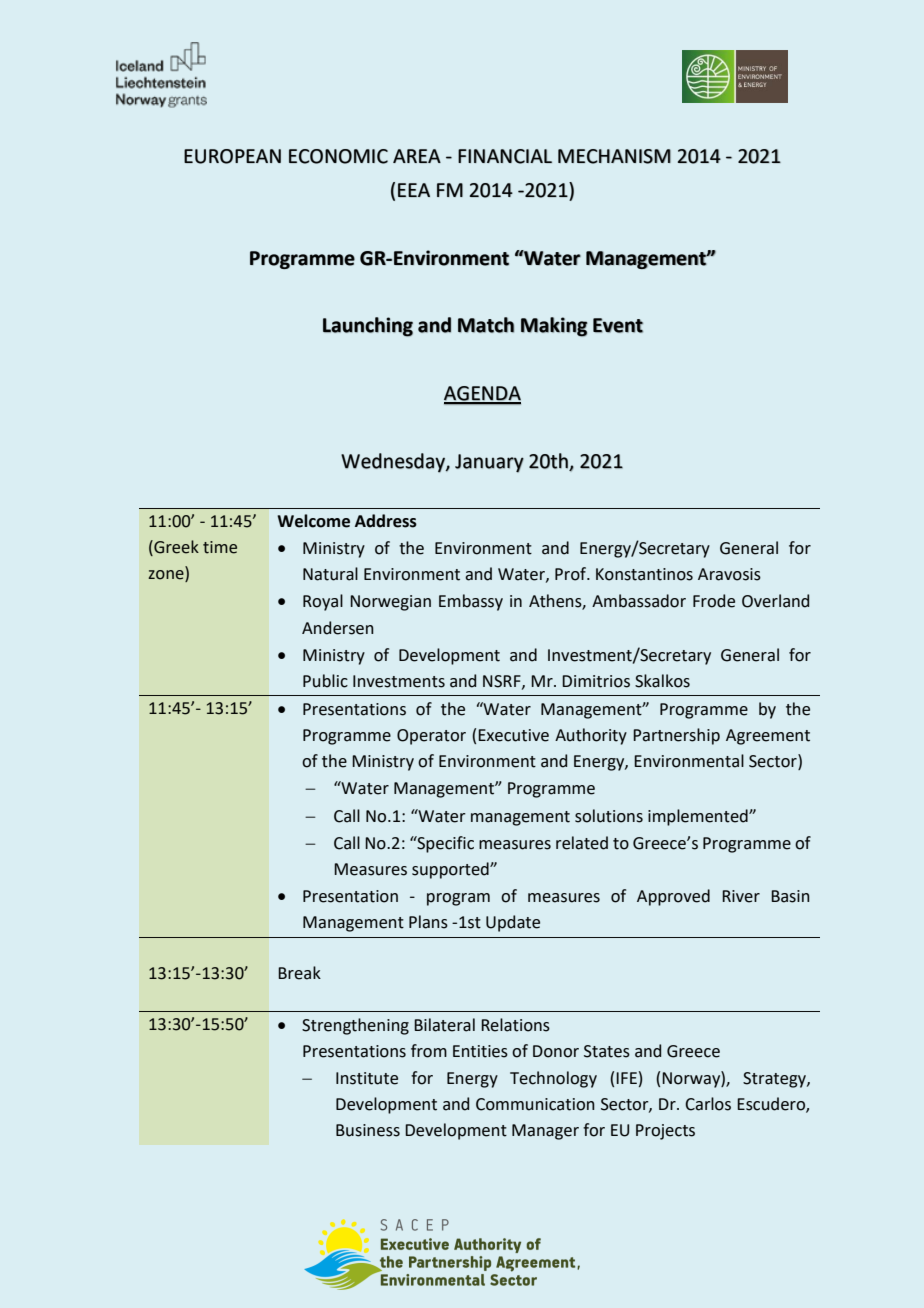 The width and height of the document is (924, 1308). Describe the element at coordinates (614, 156) in the document. I see `MECHANISM` at that location.
